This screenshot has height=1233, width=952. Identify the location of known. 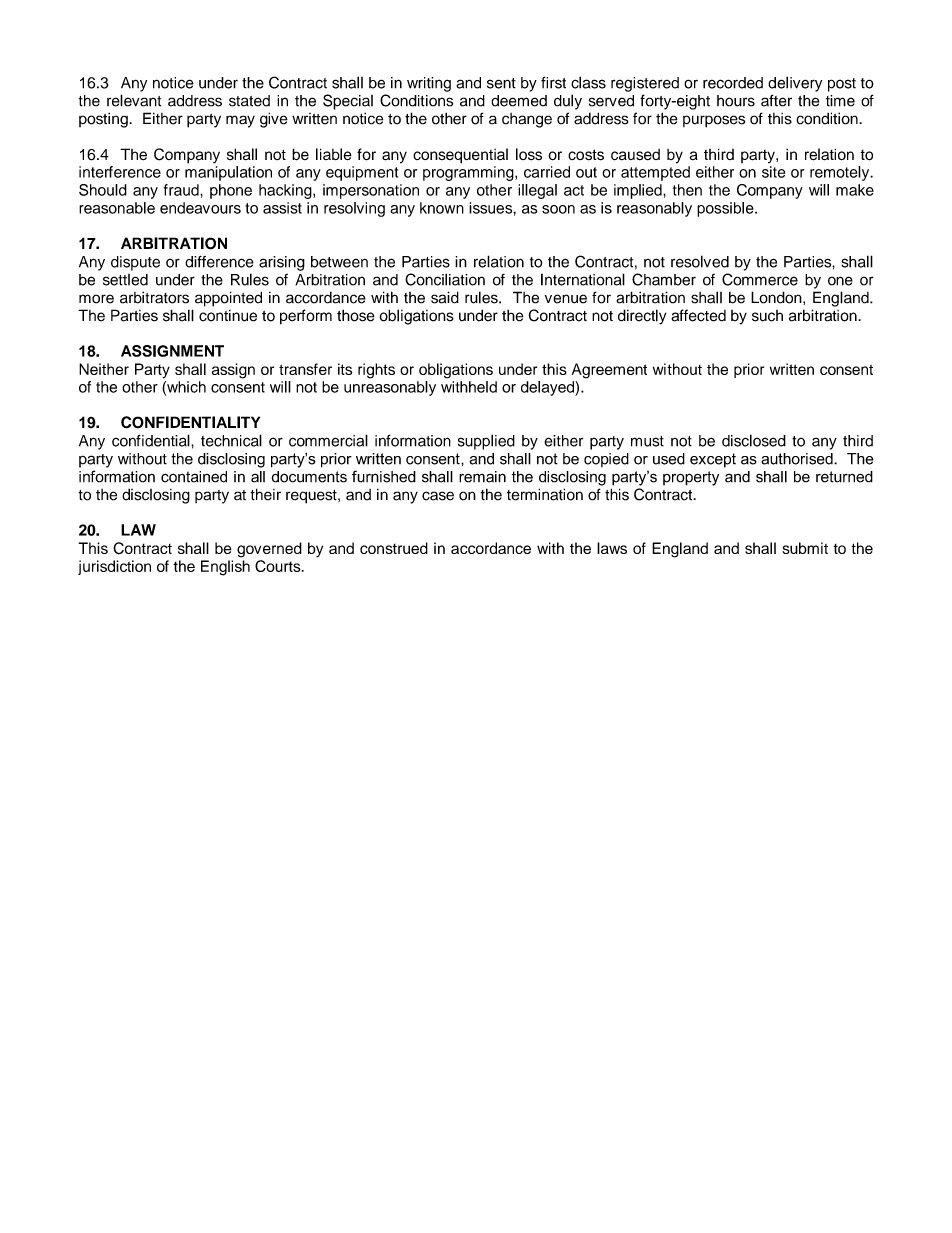
(442, 208).
